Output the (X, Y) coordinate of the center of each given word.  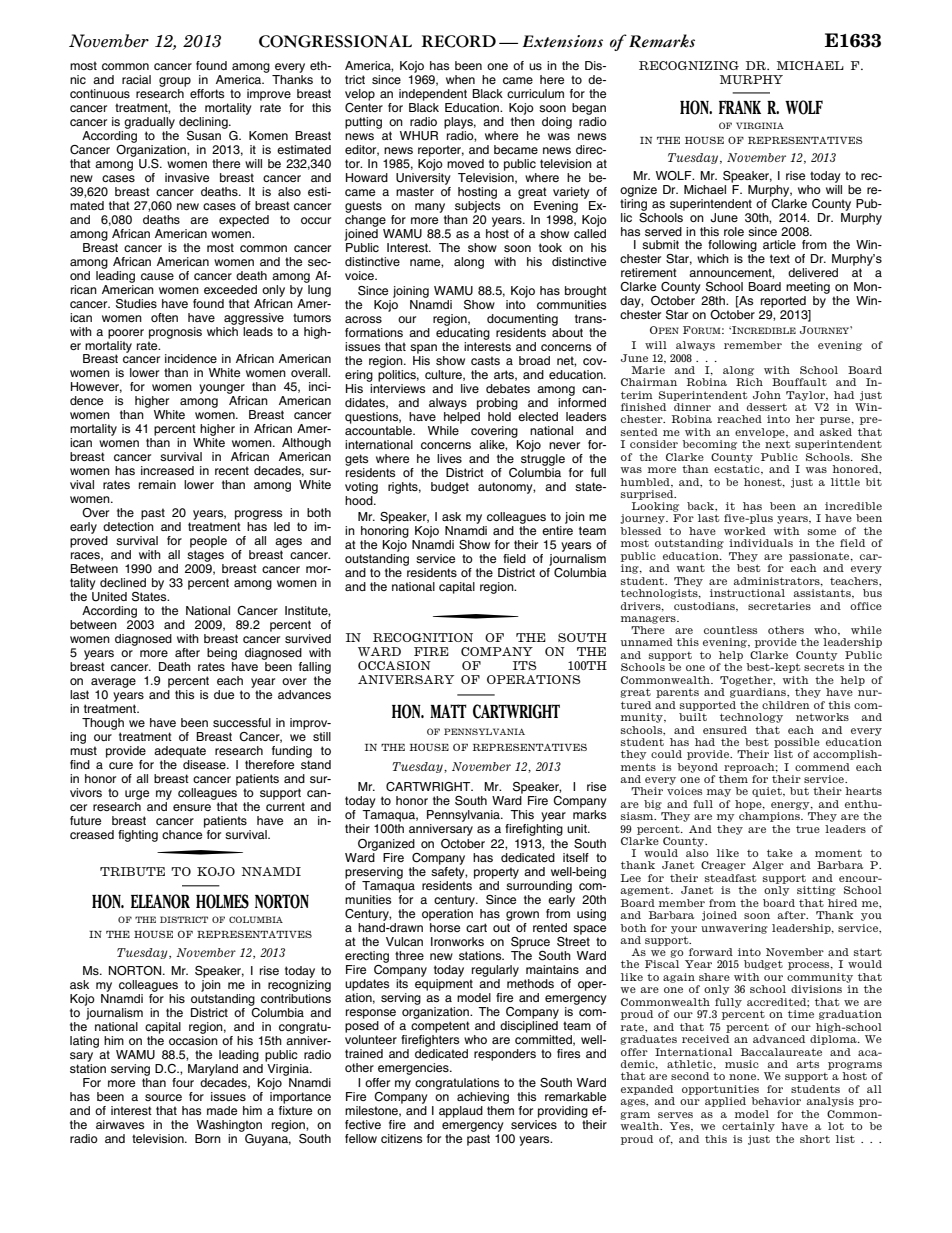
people (208, 542)
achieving (483, 1098)
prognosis (175, 333)
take (780, 853)
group (175, 82)
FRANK (740, 107)
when (460, 79)
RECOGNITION (423, 637)
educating (463, 335)
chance (183, 833)
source (163, 1097)
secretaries (779, 606)
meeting (808, 289)
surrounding (539, 885)
